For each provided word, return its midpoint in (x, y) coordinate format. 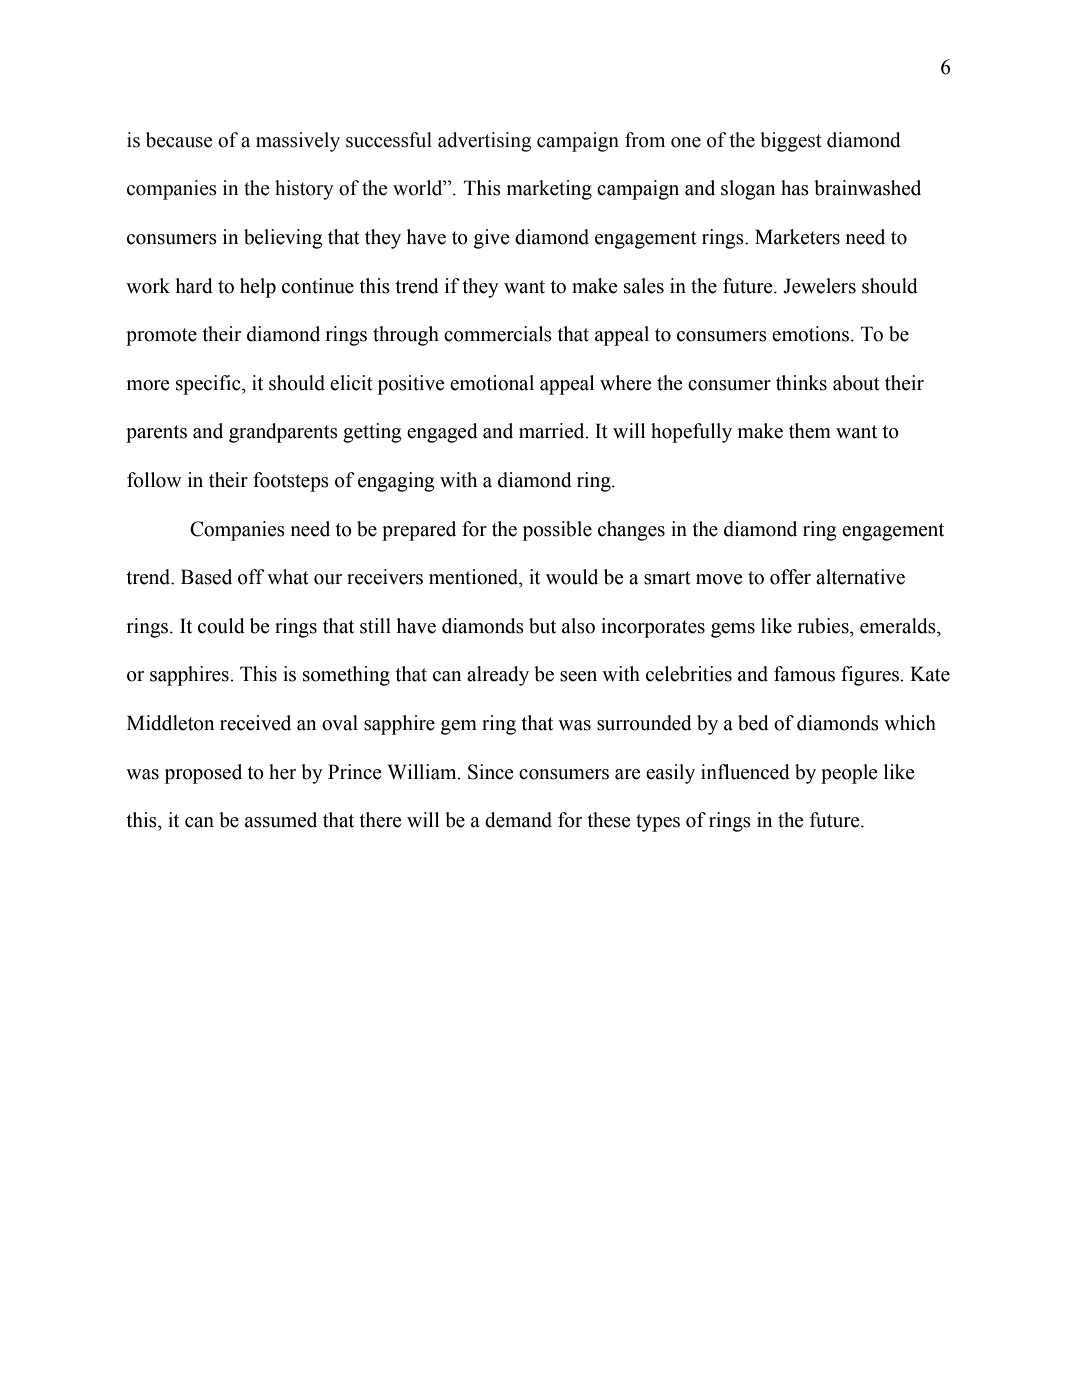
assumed (281, 820)
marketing (549, 190)
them (810, 431)
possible (557, 531)
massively (298, 142)
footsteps (291, 482)
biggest (791, 142)
